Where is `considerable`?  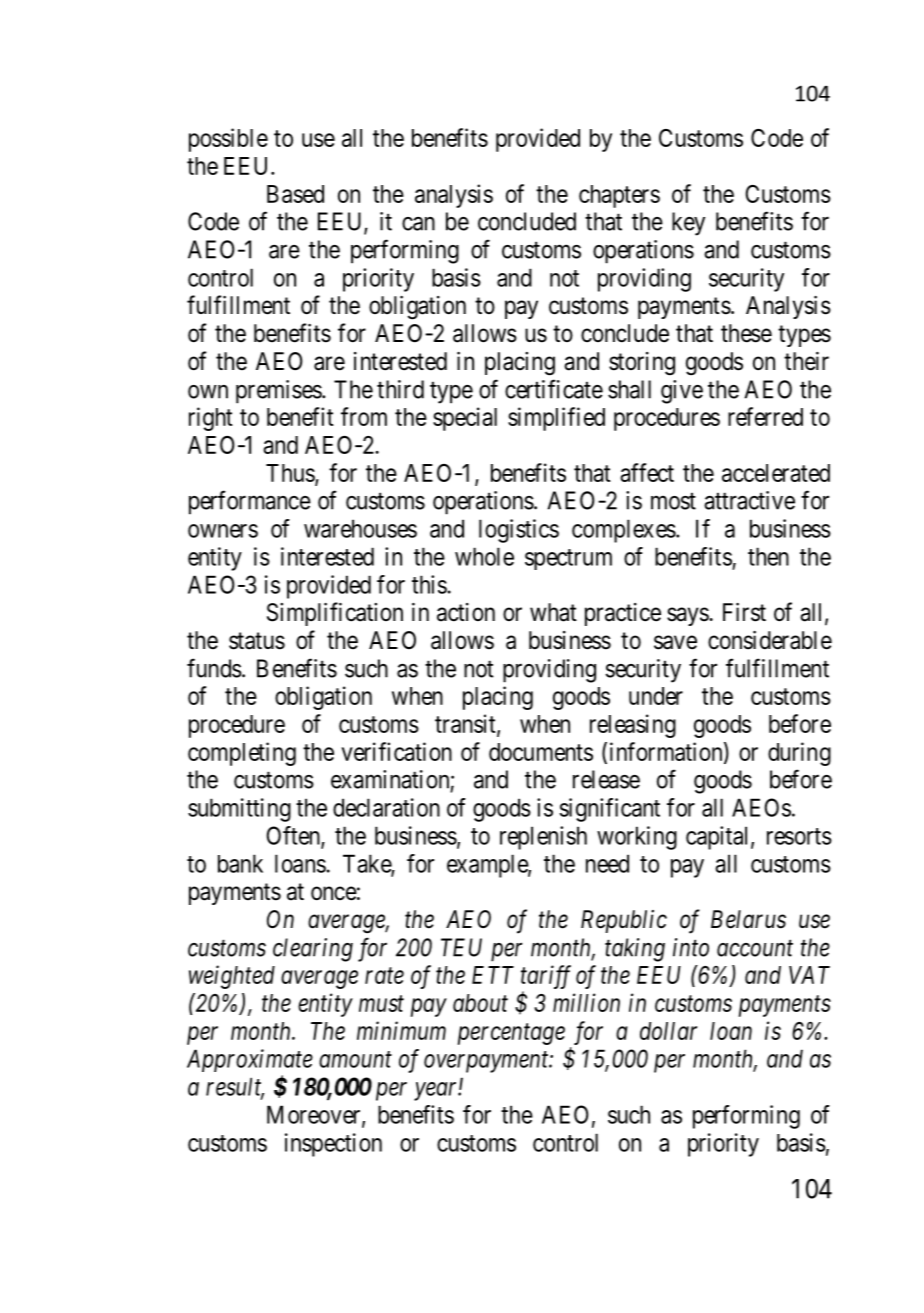
considerable is located at coordinates (770, 640).
